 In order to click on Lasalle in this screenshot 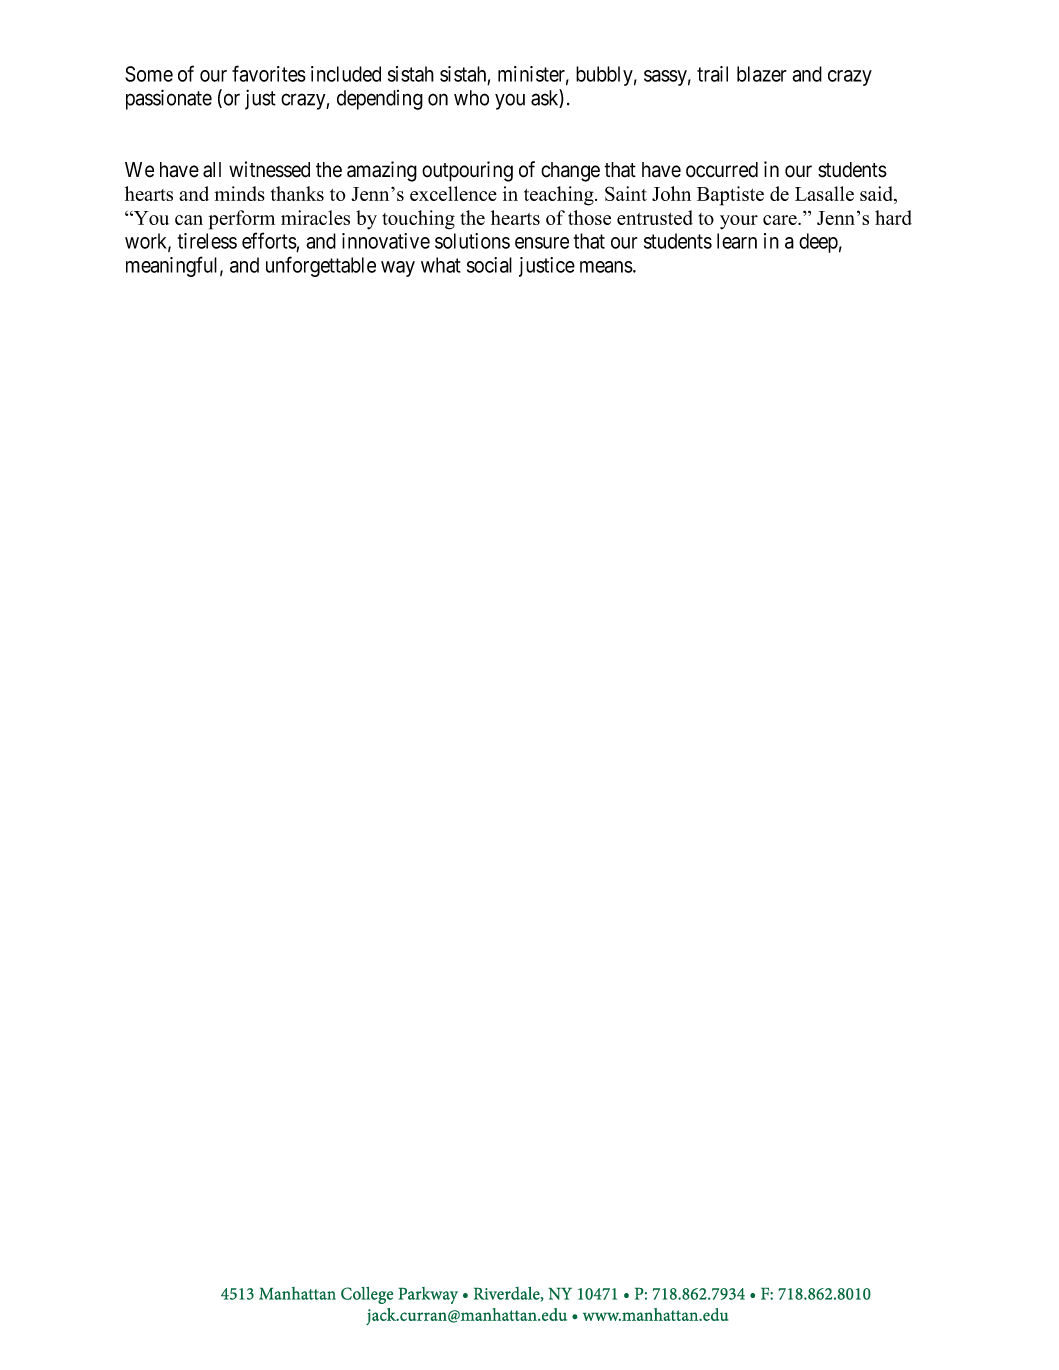, I will do `click(824, 193)`.
